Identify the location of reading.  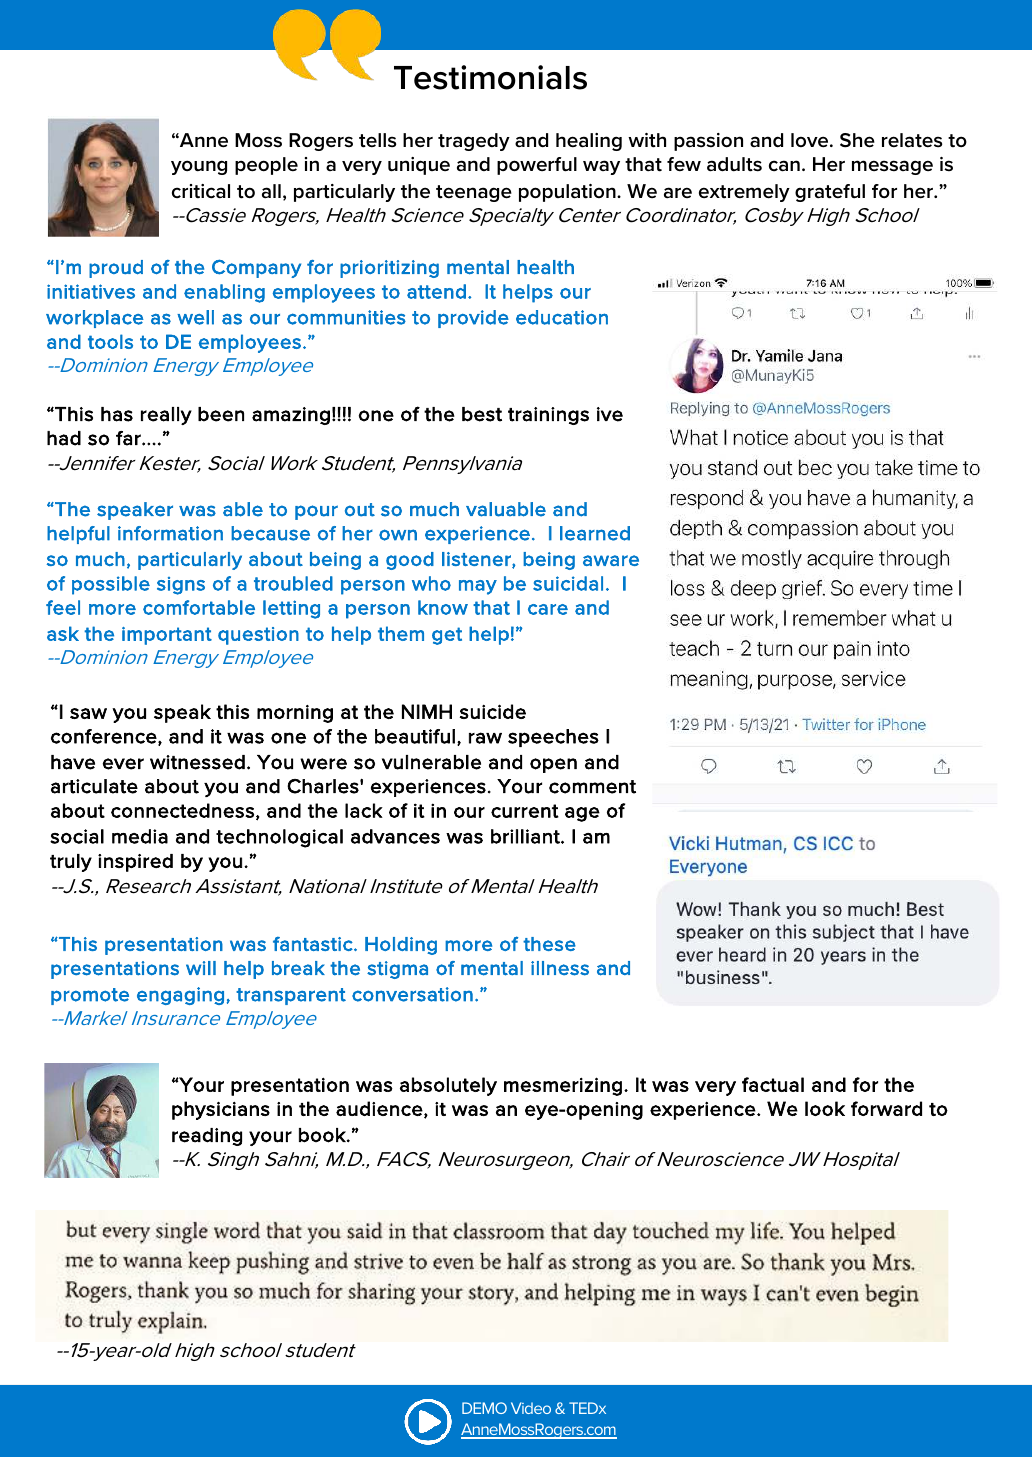
(207, 1137).
